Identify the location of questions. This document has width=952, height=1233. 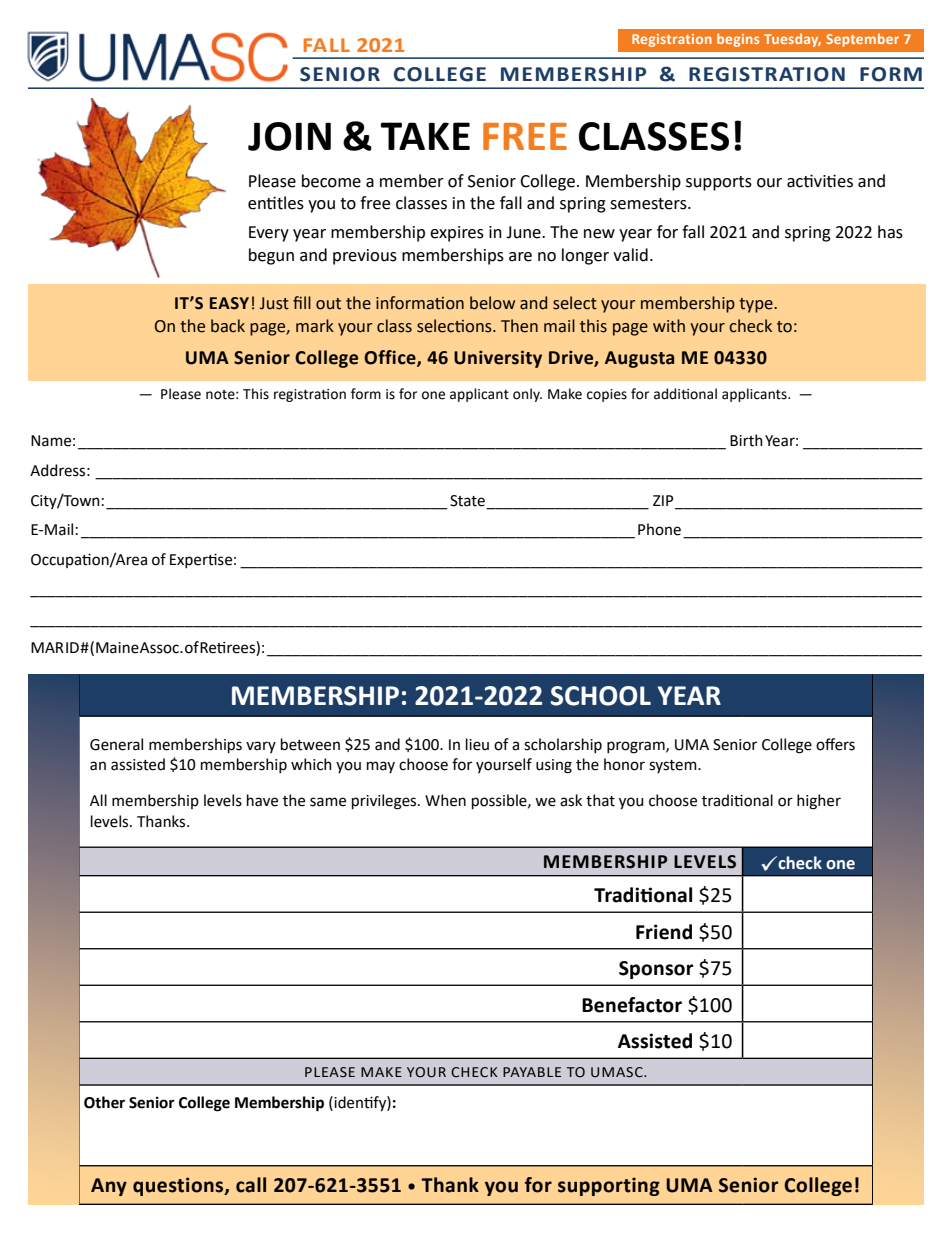
(179, 1186).
